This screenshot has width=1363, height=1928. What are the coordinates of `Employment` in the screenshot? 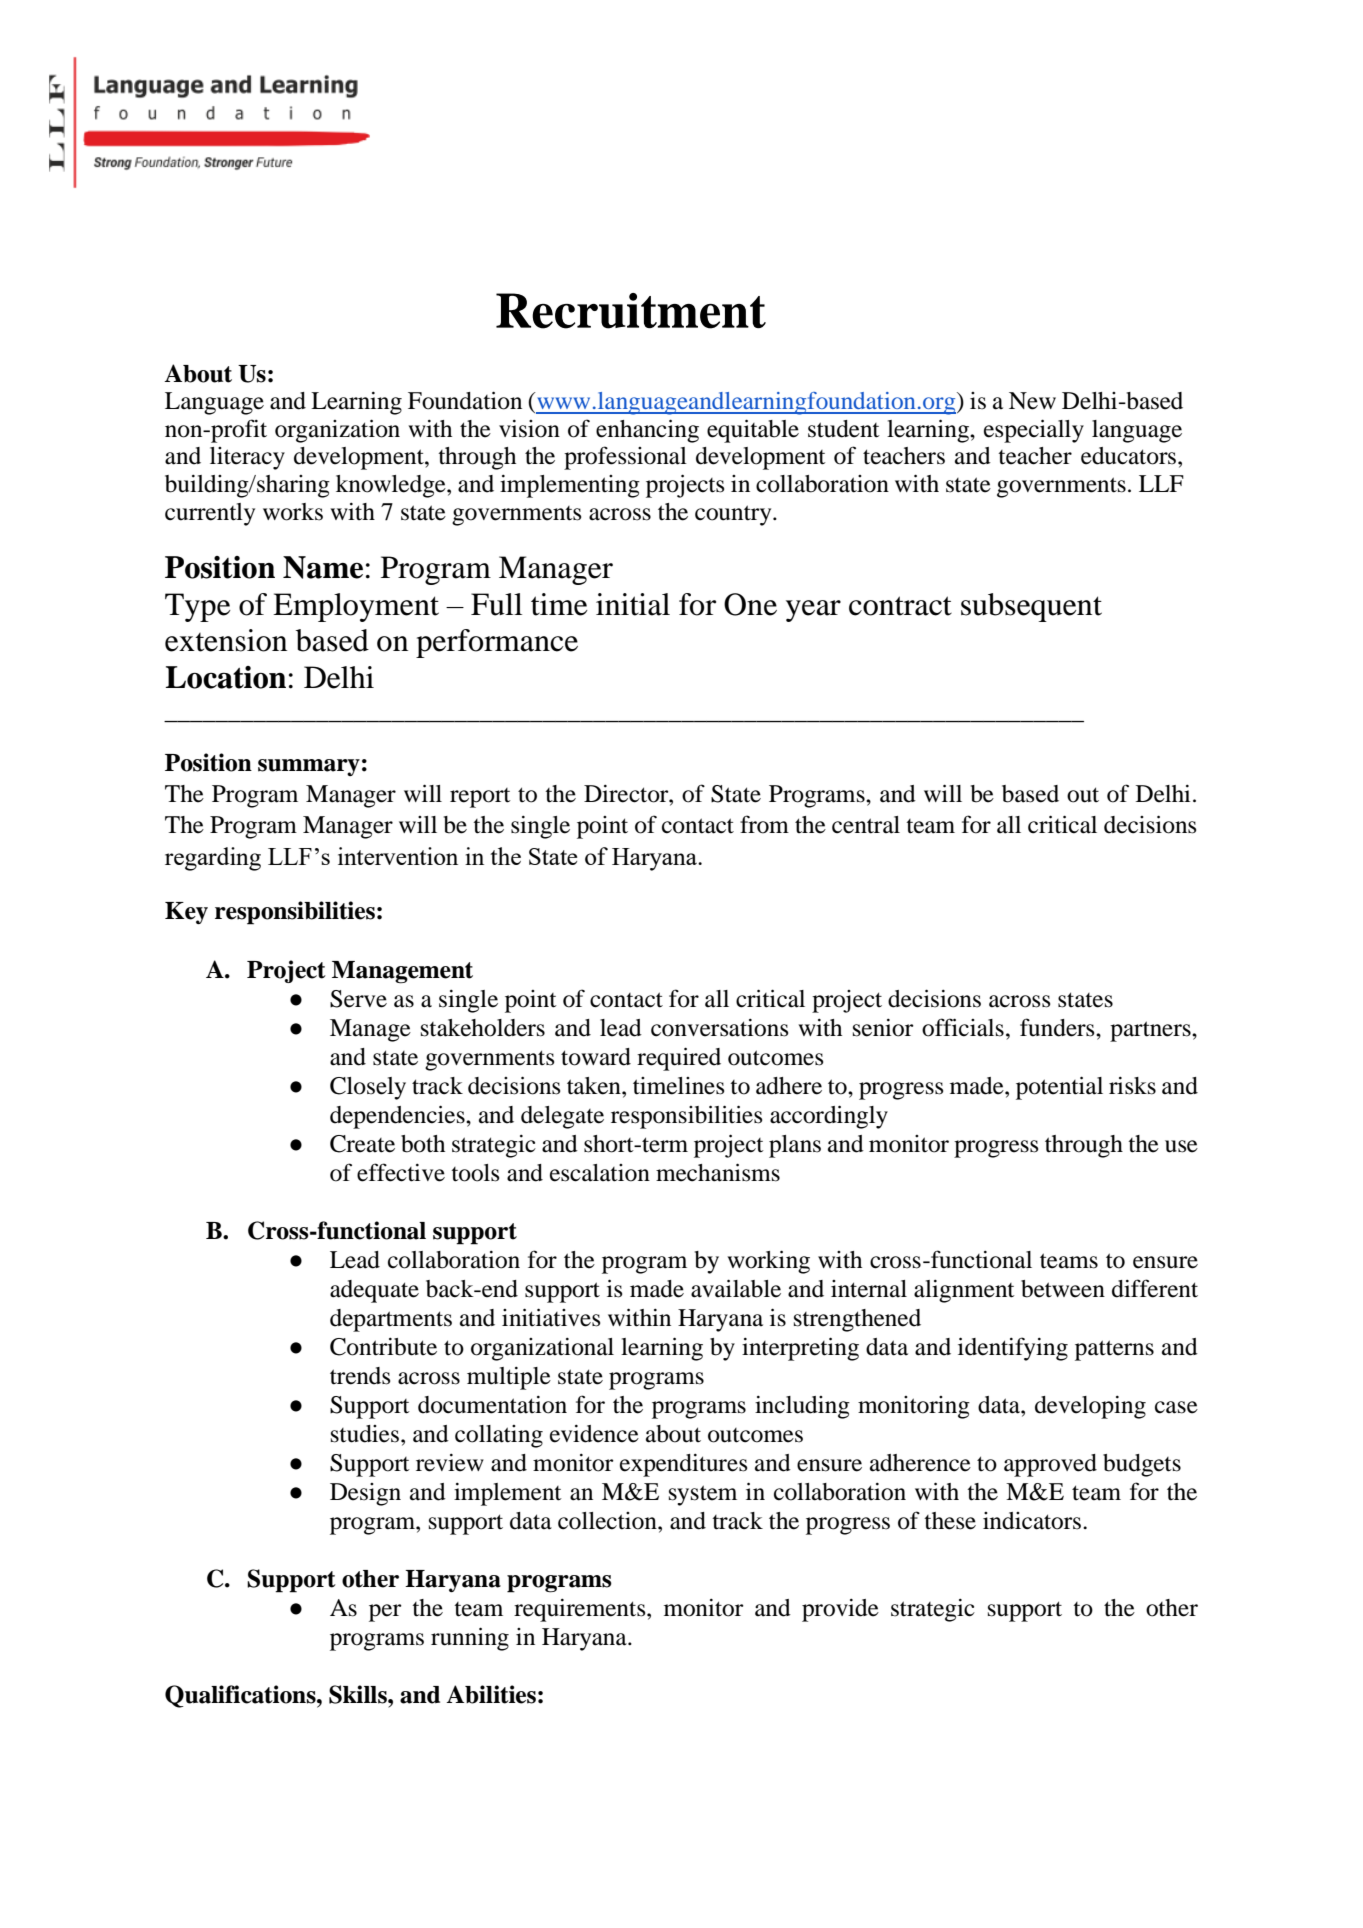 It's located at (356, 607).
